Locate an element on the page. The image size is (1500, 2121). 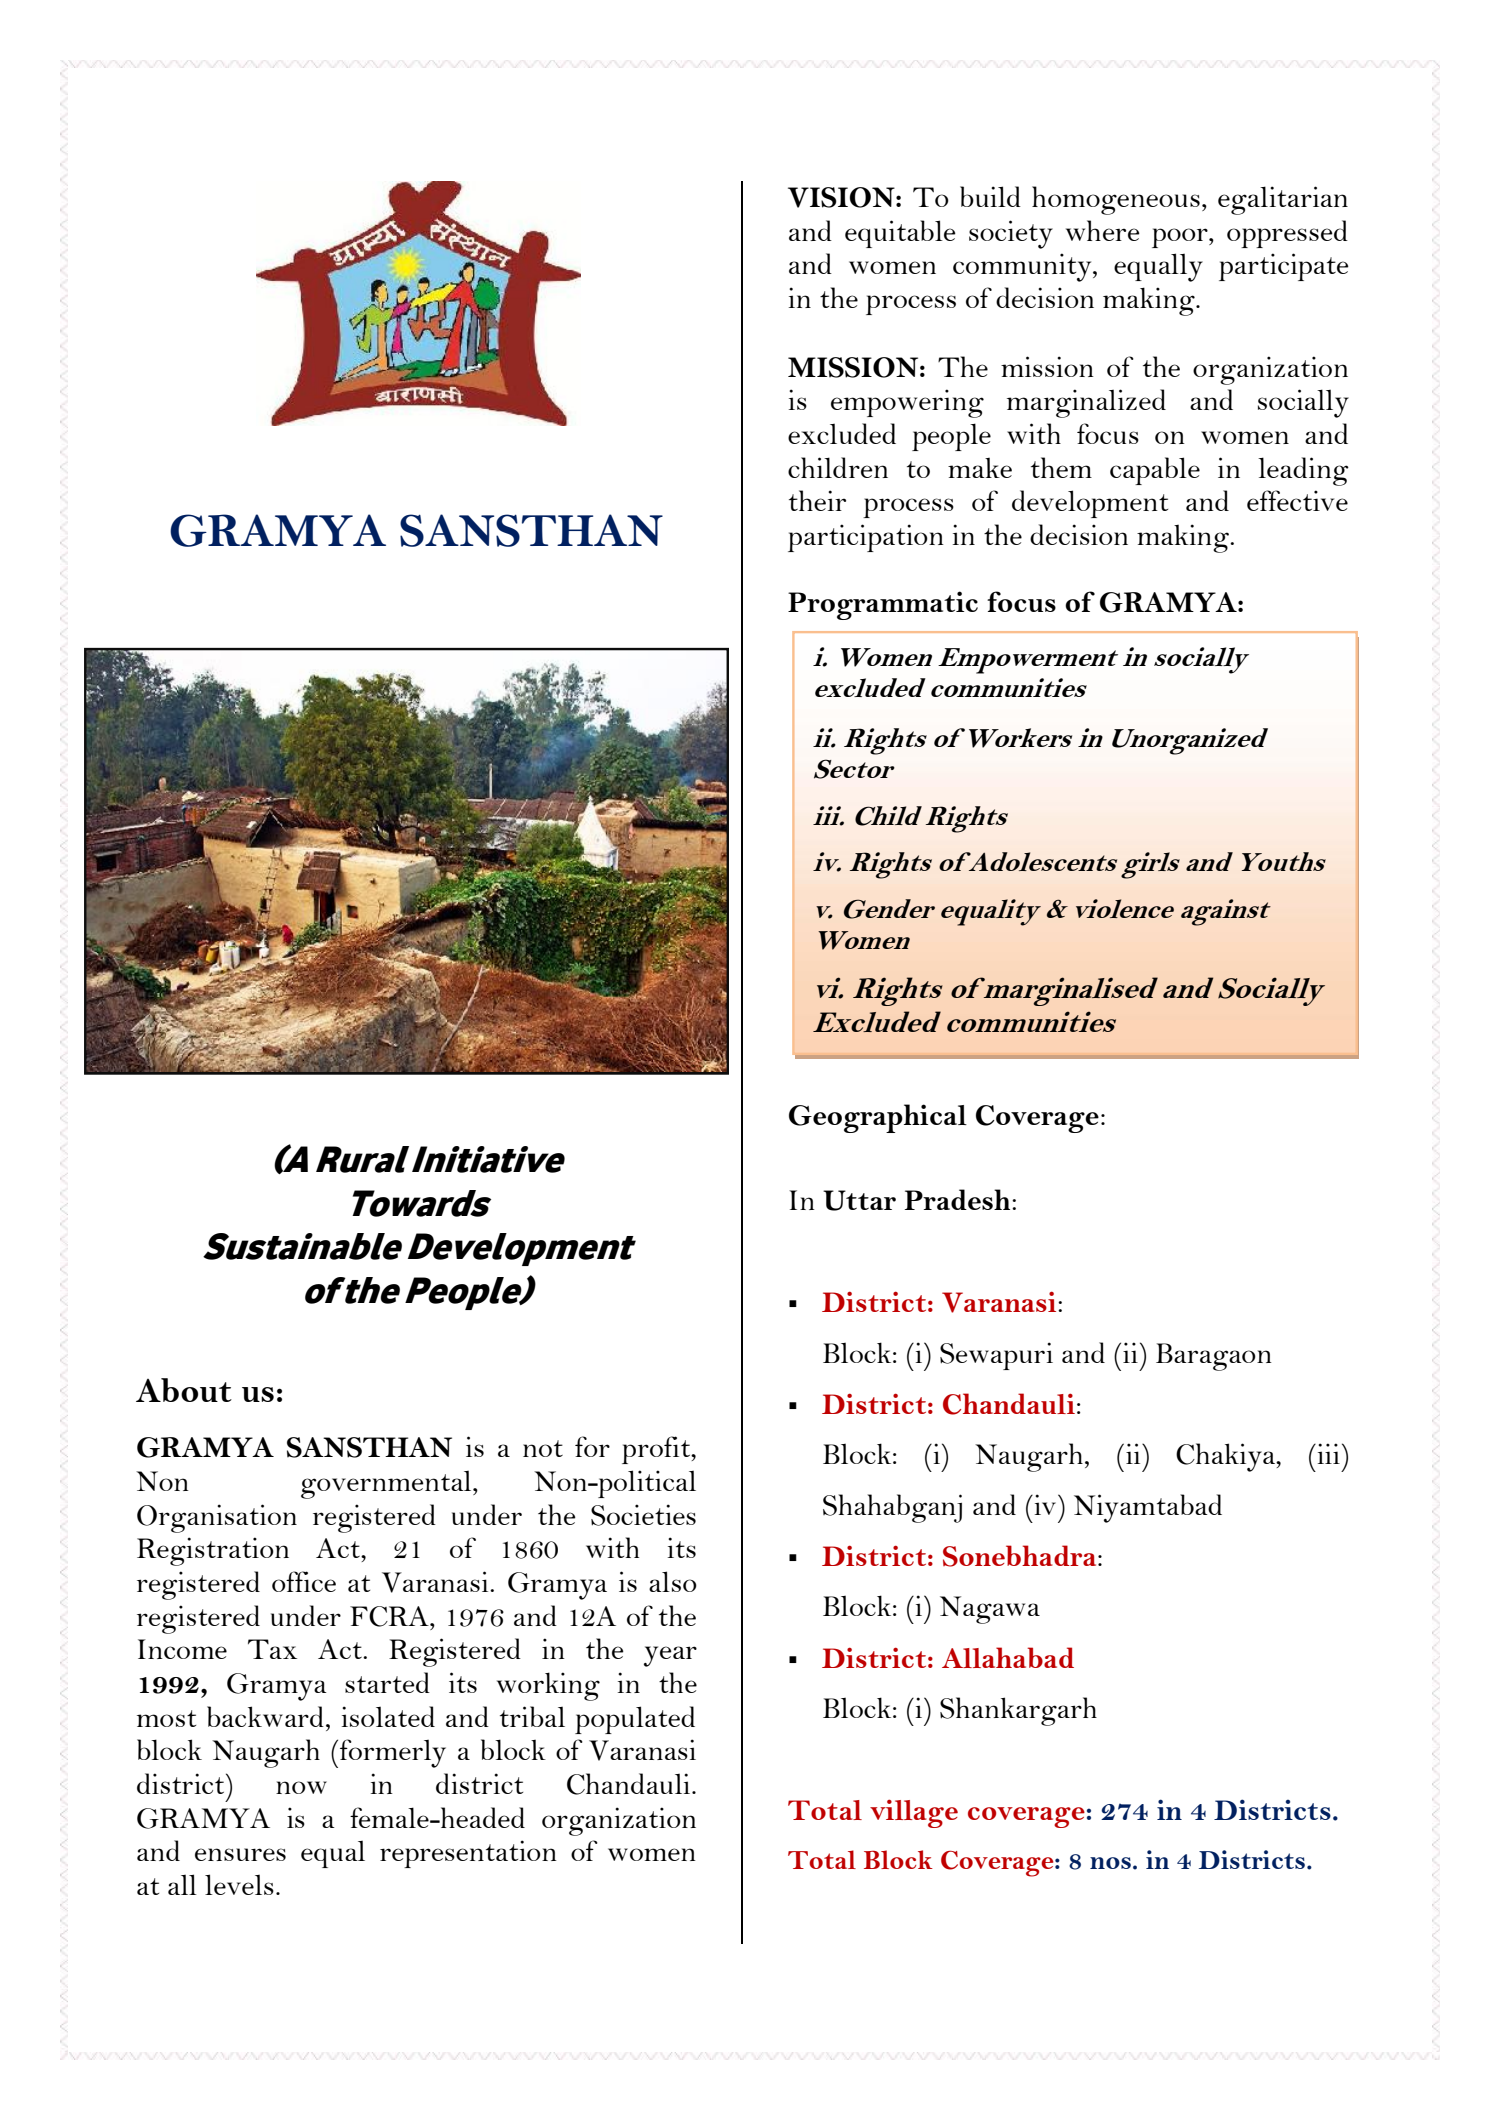
build is located at coordinates (990, 196).
